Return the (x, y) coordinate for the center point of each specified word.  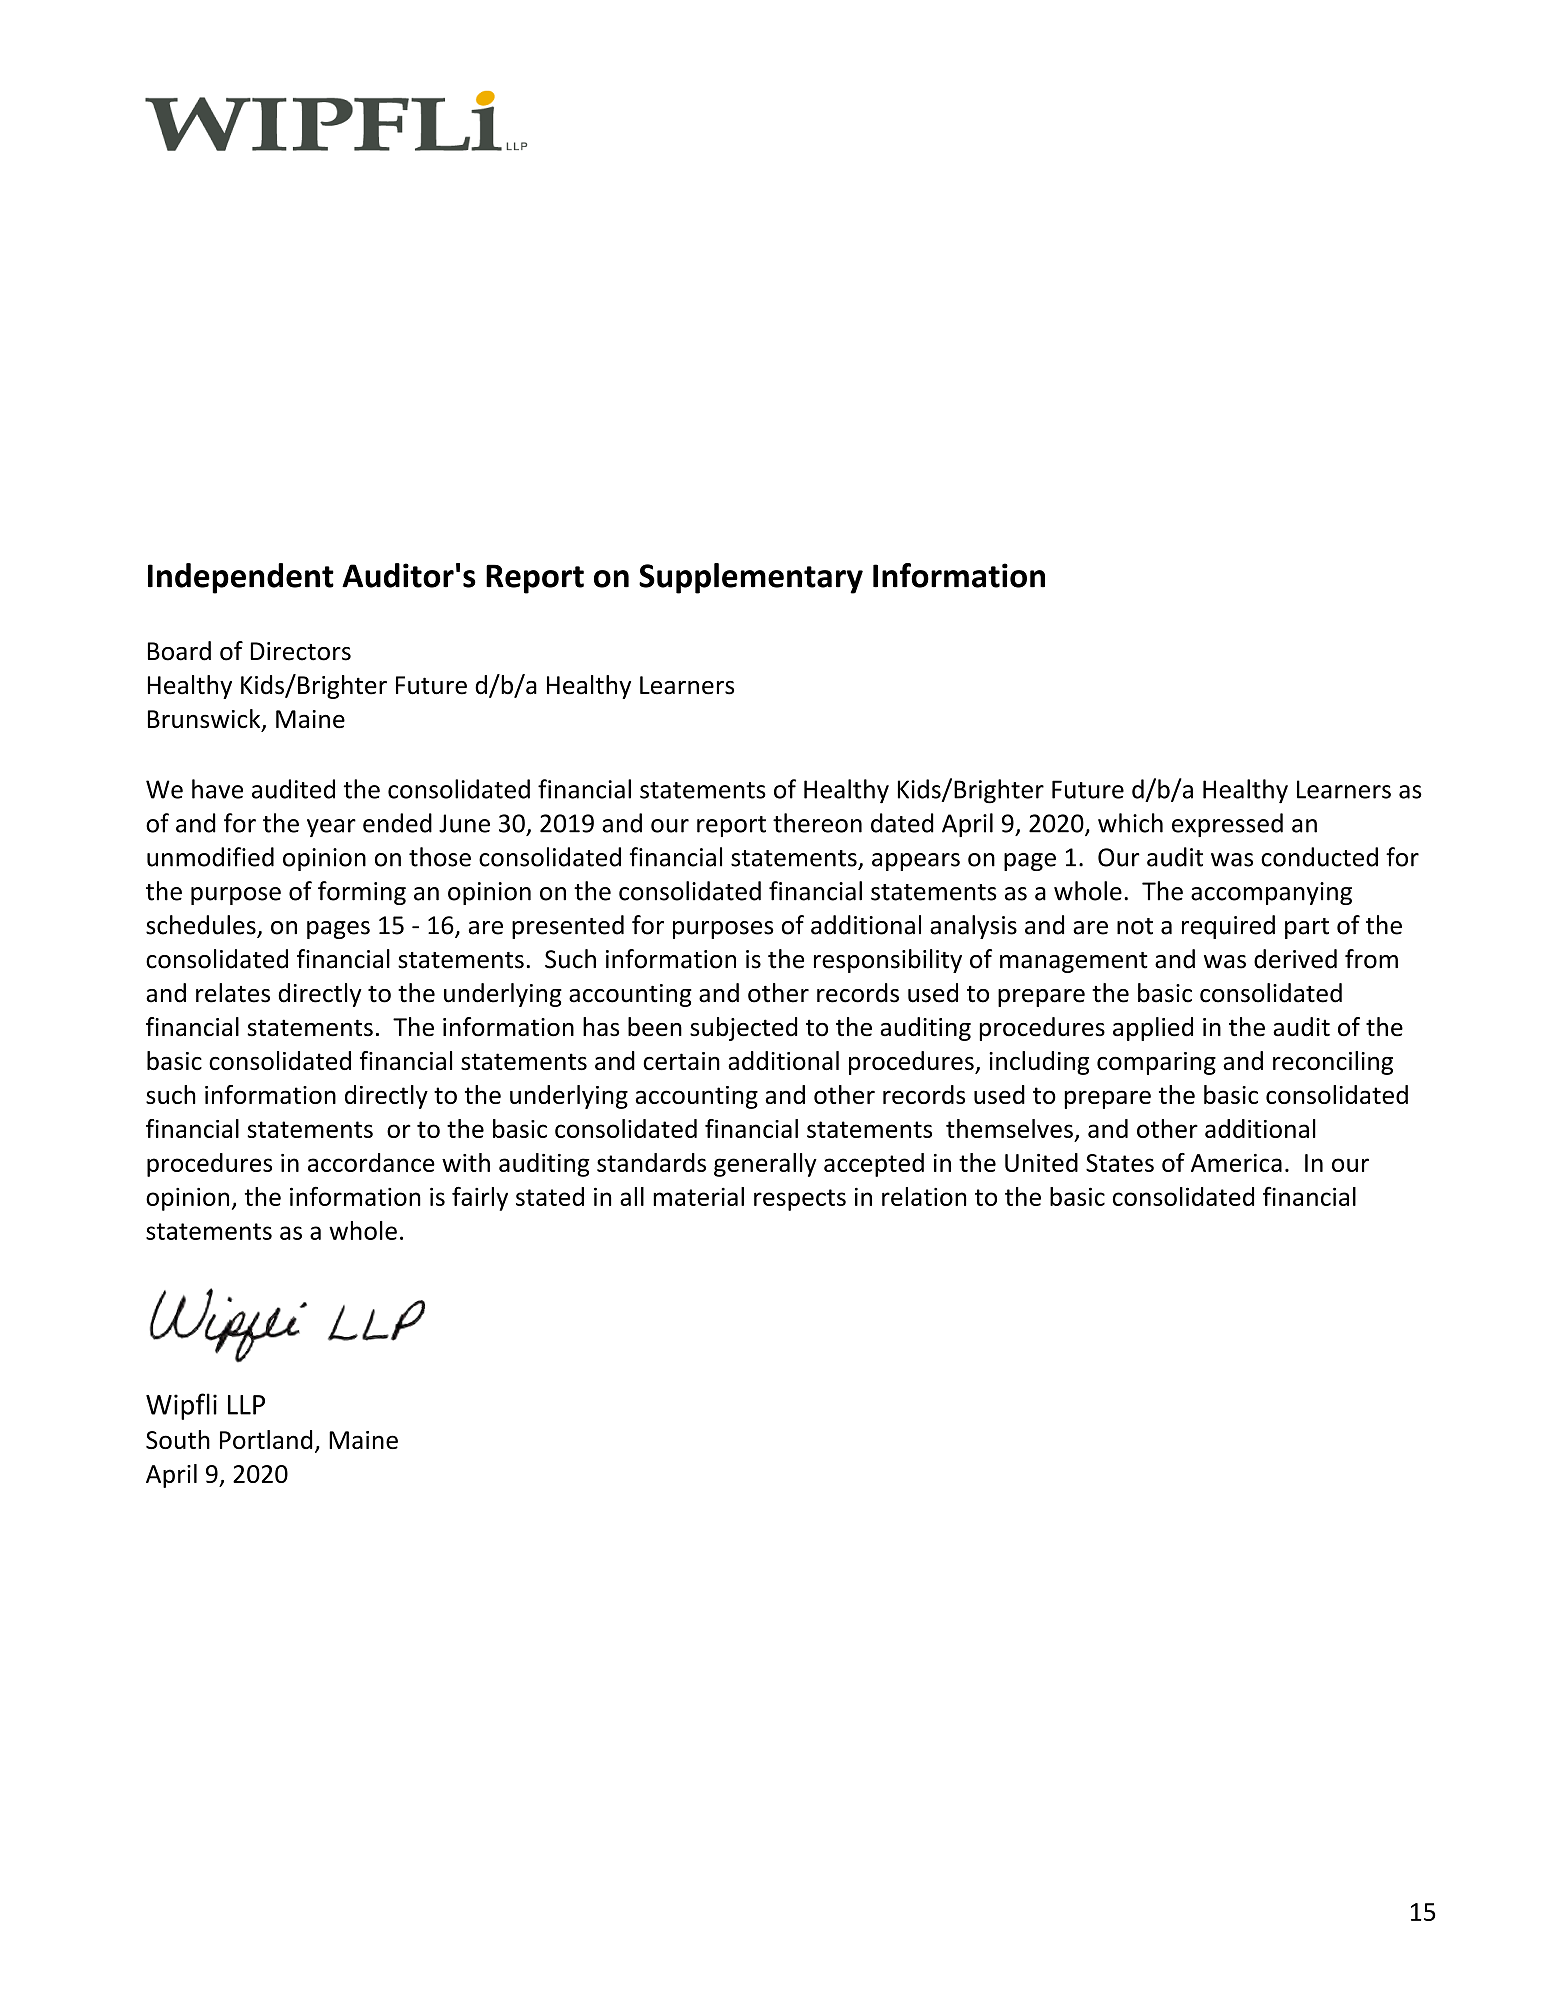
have (217, 789)
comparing (1156, 1063)
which (1130, 823)
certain (681, 1061)
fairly (480, 1198)
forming (362, 893)
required (1228, 927)
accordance (371, 1162)
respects (800, 1200)
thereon (817, 823)
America (1236, 1163)
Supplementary (751, 578)
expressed (1227, 825)
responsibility (888, 961)
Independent (241, 578)
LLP (246, 1405)
